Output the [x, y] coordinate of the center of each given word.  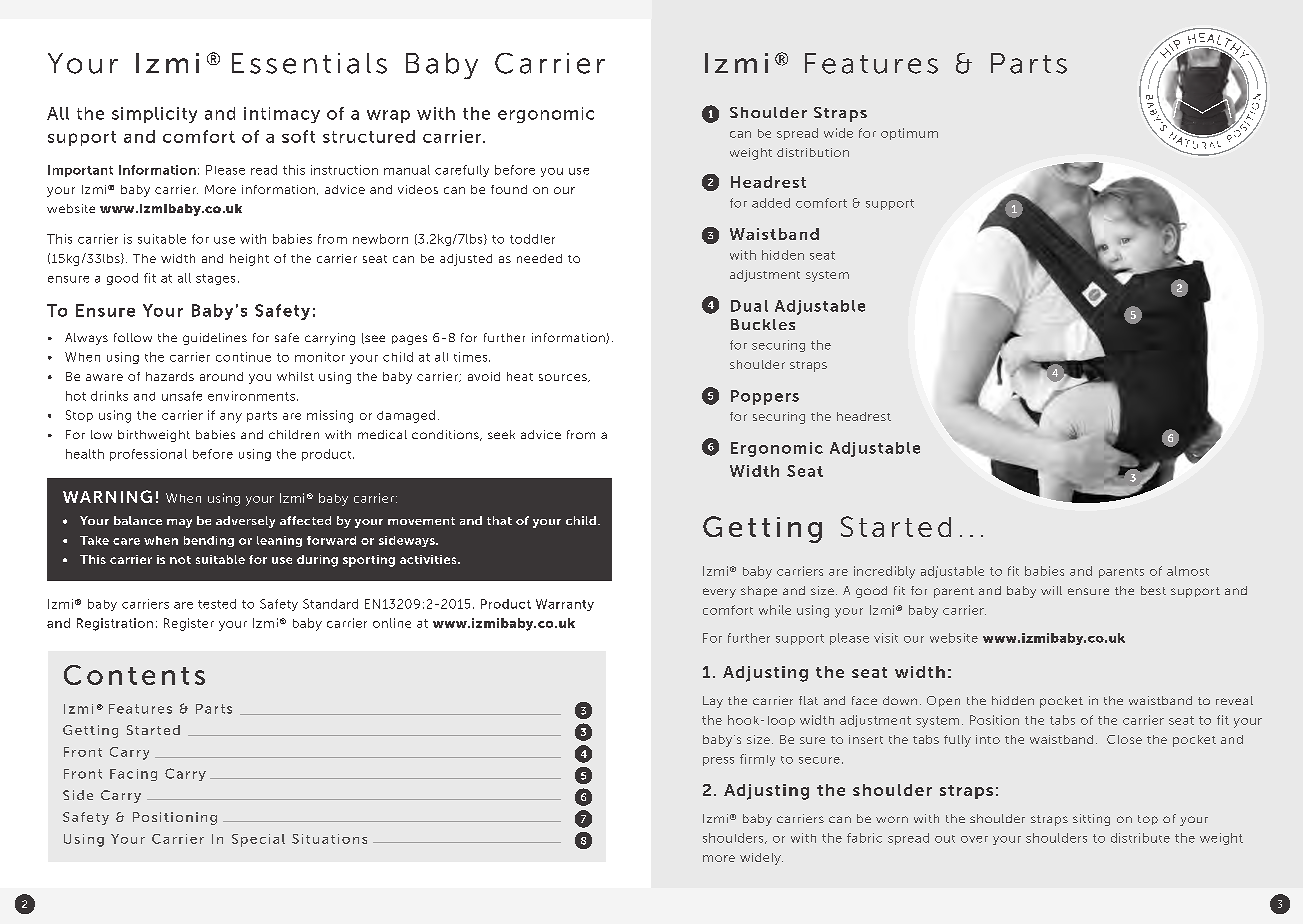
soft [298, 136]
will [1051, 590]
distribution [813, 152]
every [719, 593]
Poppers [765, 397]
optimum [909, 134]
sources [564, 378]
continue [243, 357]
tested [217, 604]
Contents [134, 675]
